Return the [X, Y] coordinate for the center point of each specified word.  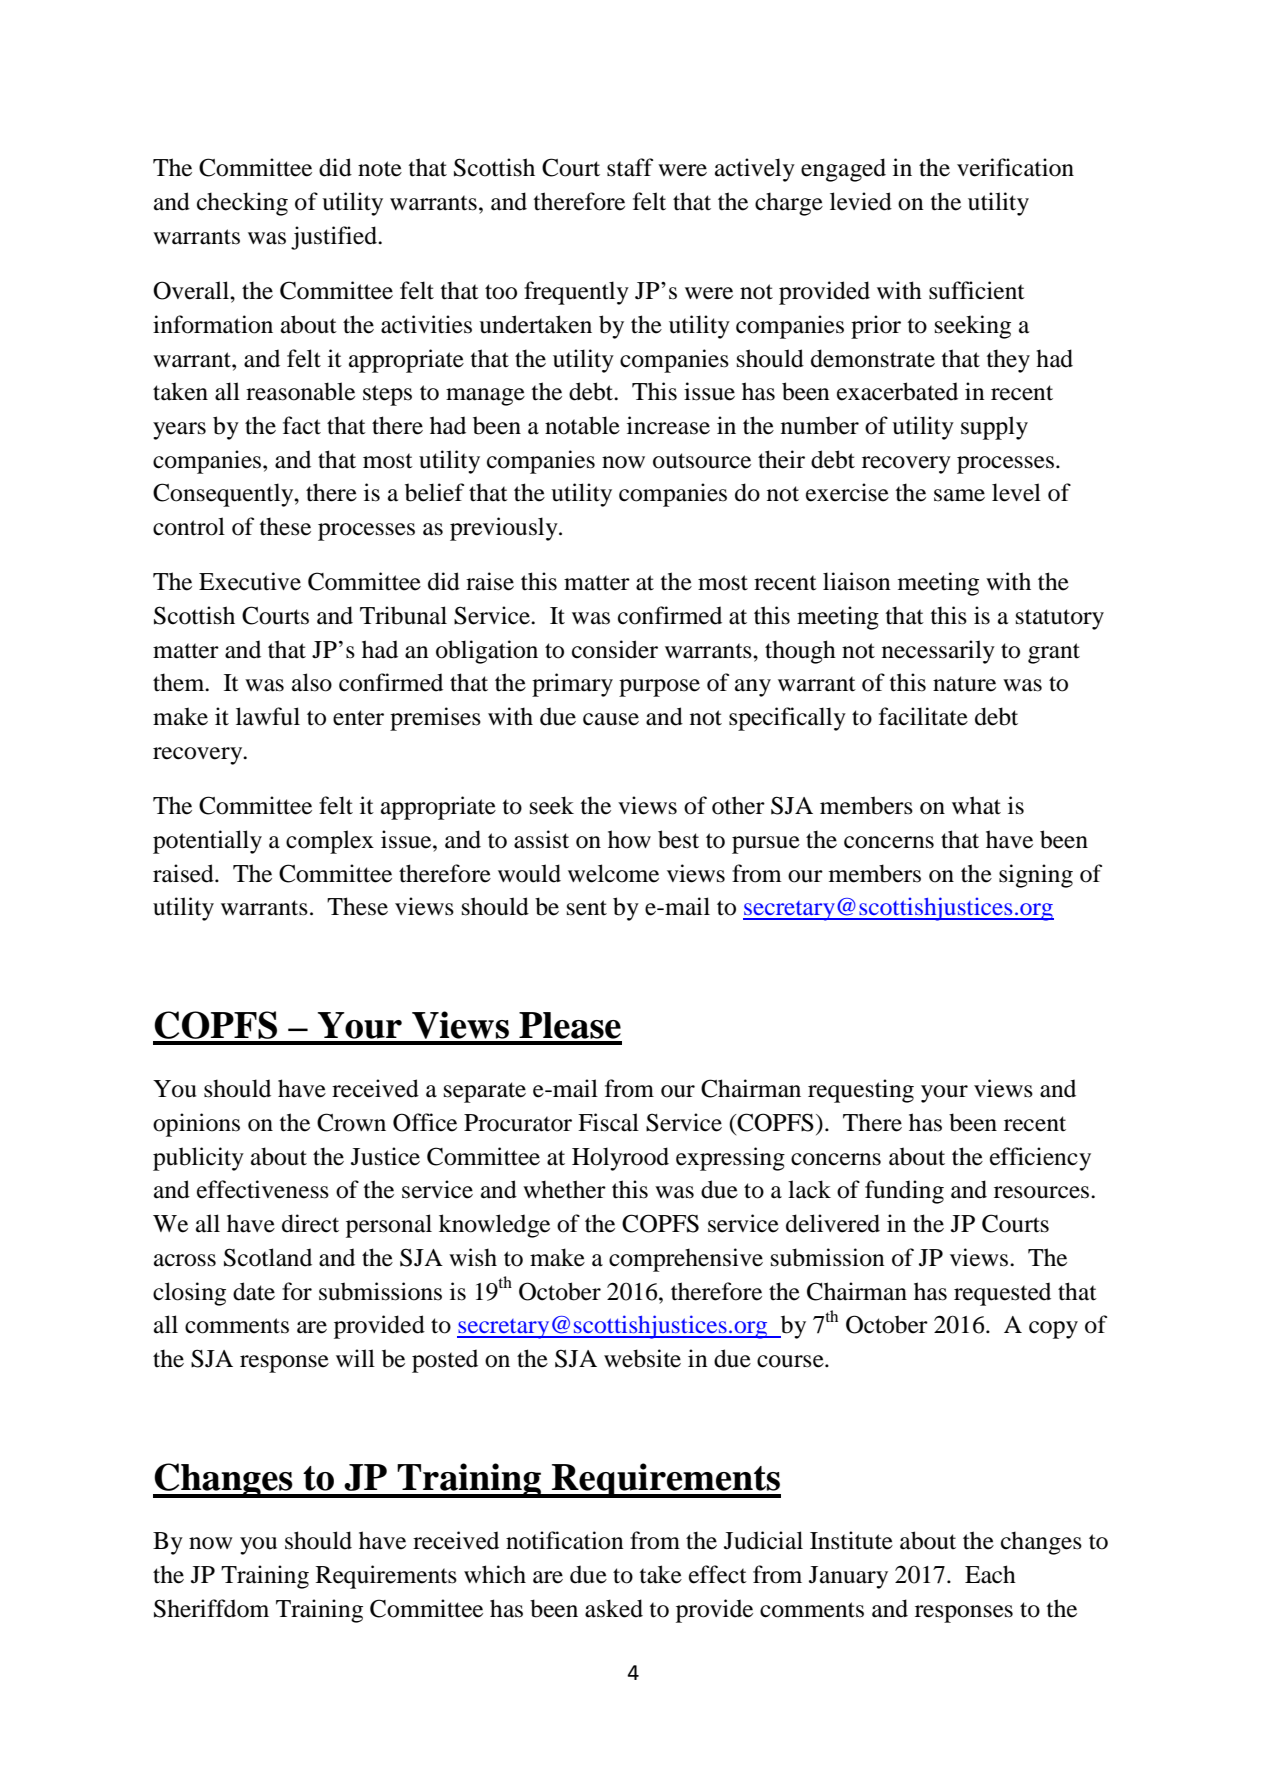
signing [1036, 876]
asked [614, 1608]
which [495, 1574]
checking [242, 204]
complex [330, 842]
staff [630, 167]
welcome [613, 873]
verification [1015, 167]
